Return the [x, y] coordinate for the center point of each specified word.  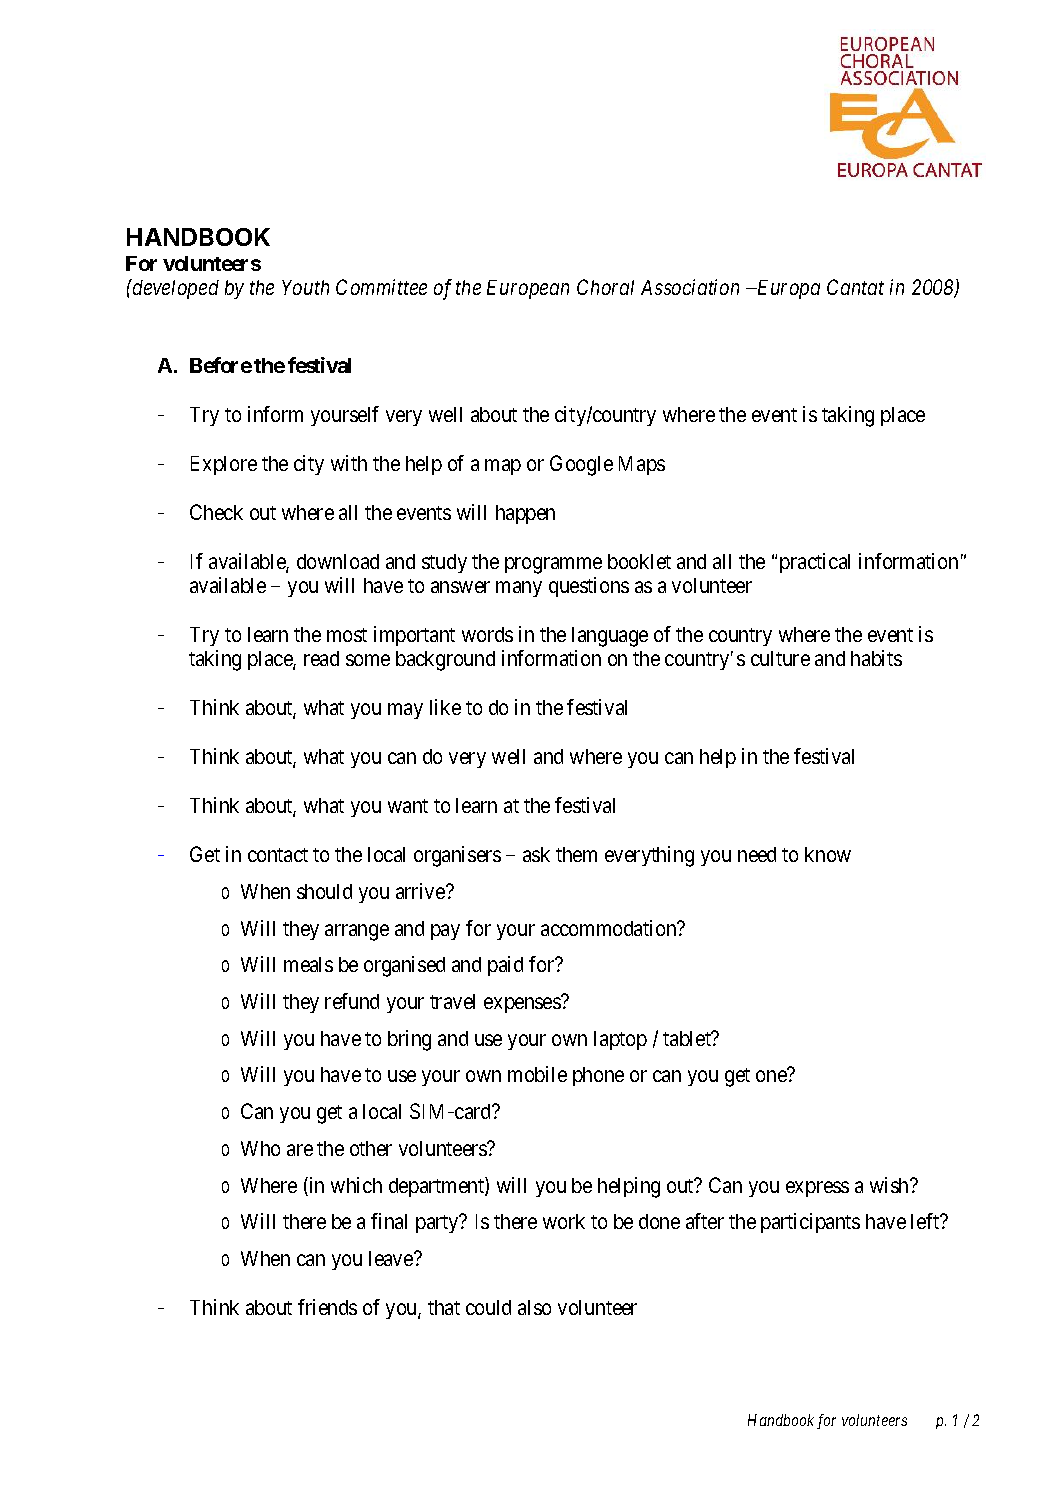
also [534, 1307]
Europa [787, 289]
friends [327, 1307]
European [528, 289]
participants [810, 1223]
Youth [305, 287]
